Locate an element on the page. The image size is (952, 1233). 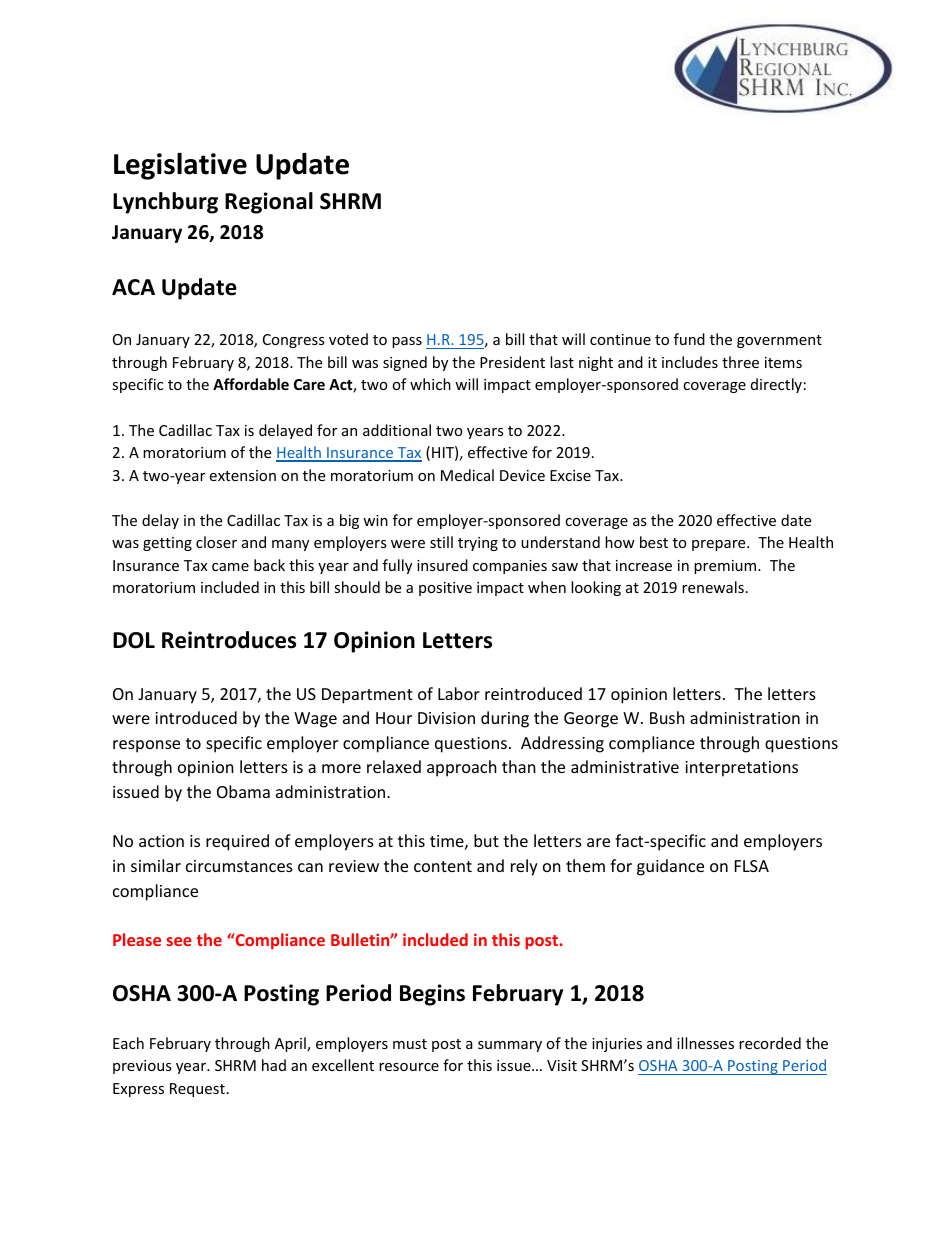
positive is located at coordinates (445, 589).
